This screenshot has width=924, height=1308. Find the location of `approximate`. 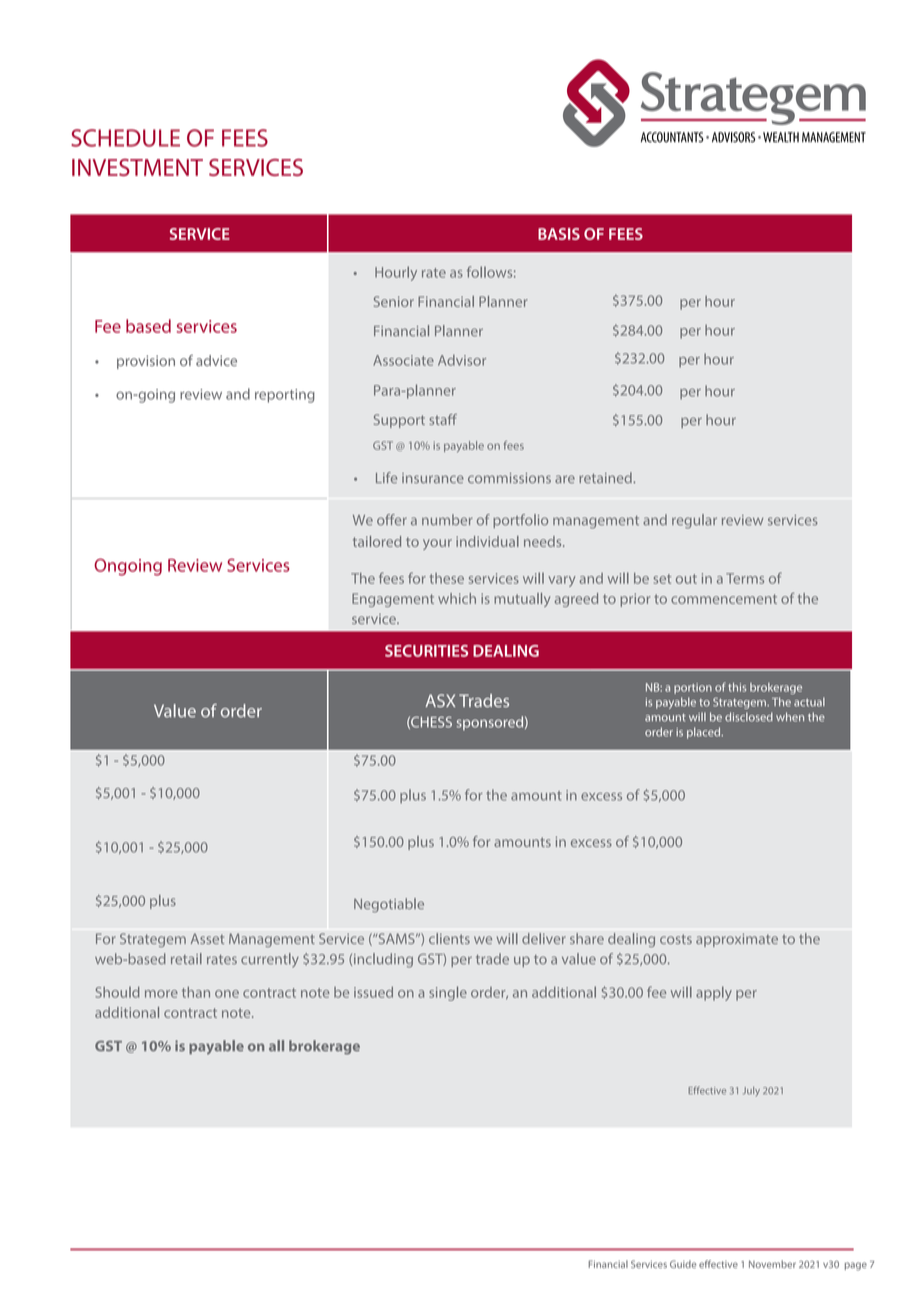

approximate is located at coordinates (737, 940).
